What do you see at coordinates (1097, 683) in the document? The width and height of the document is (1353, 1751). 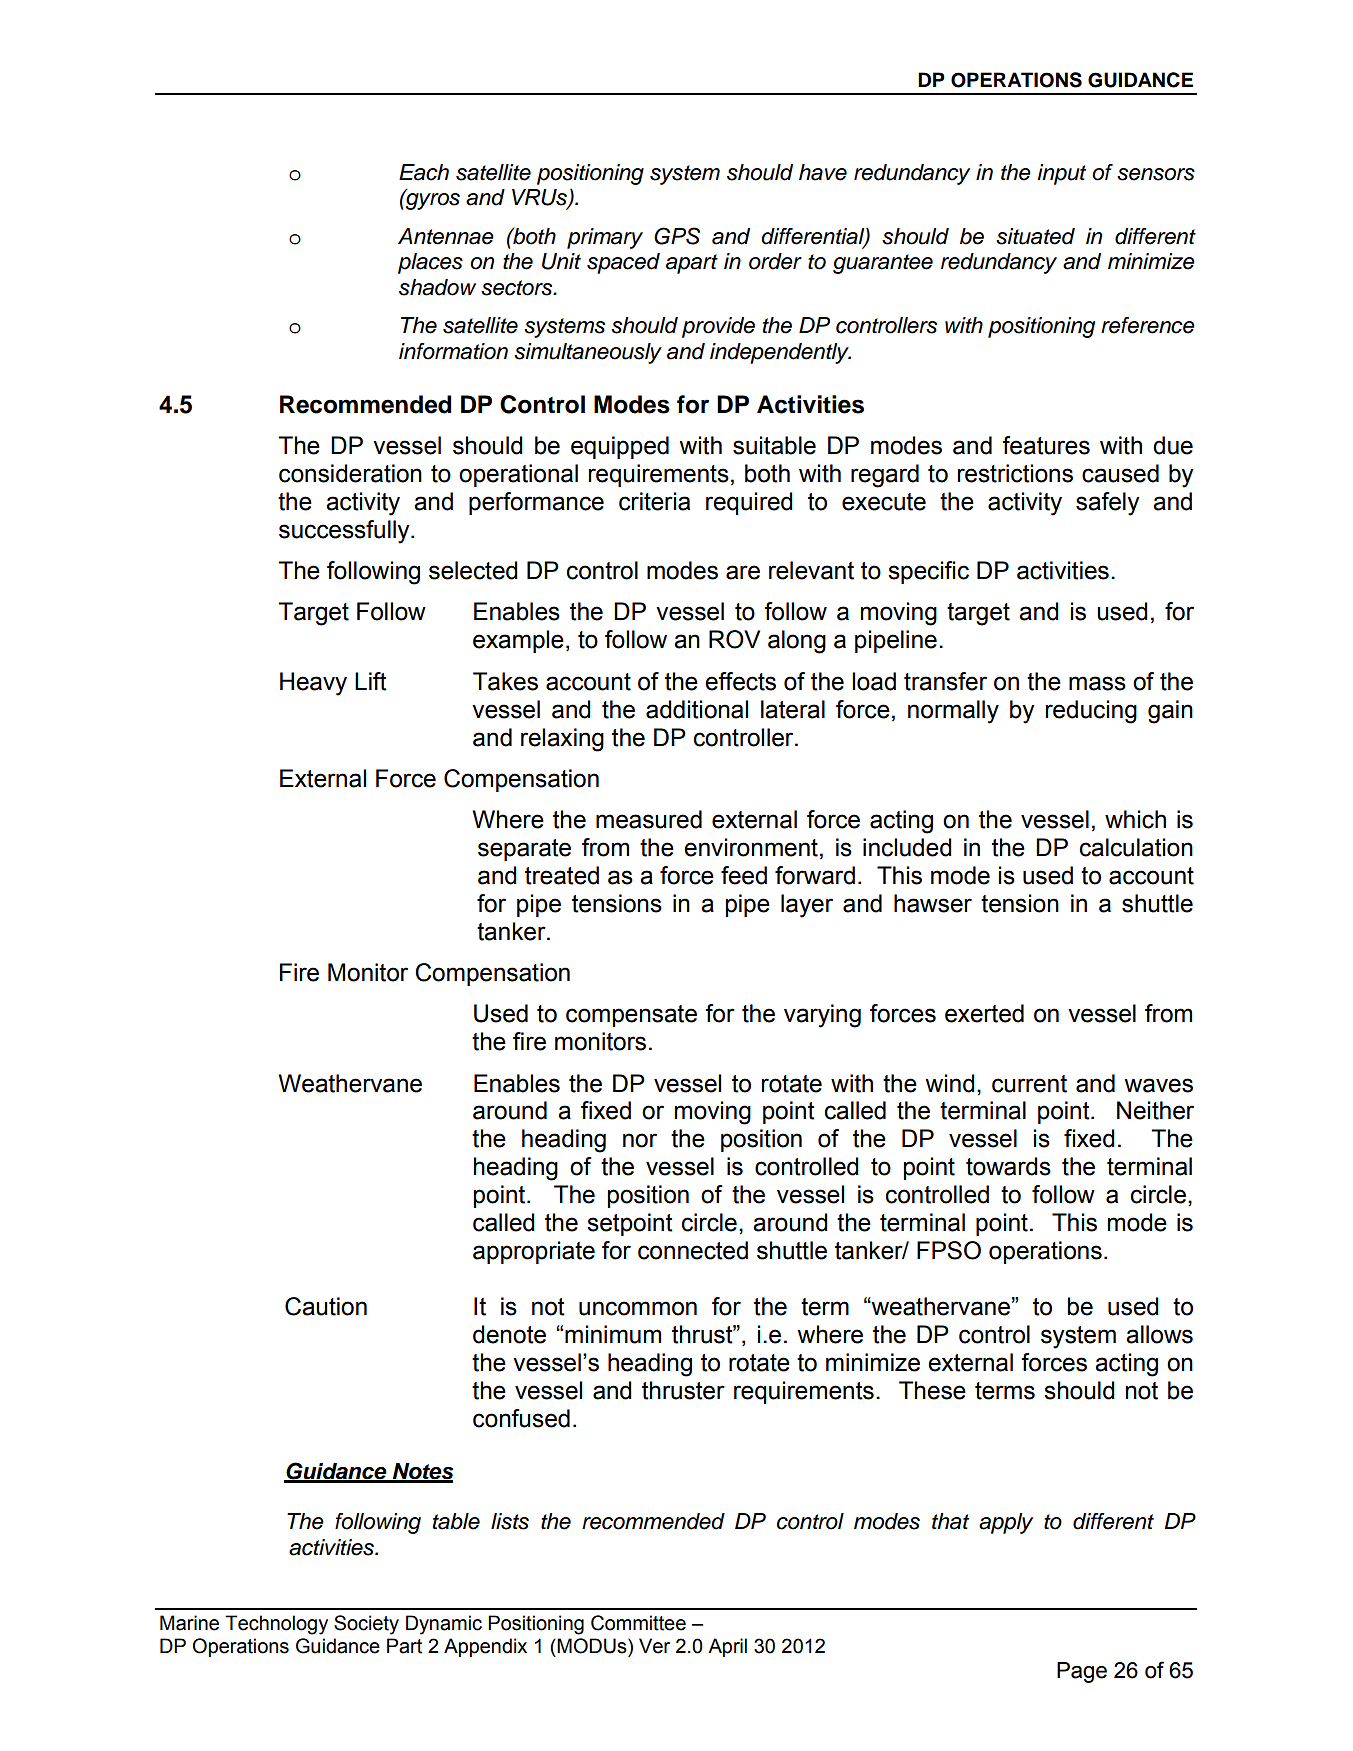 I see `mass` at bounding box center [1097, 683].
